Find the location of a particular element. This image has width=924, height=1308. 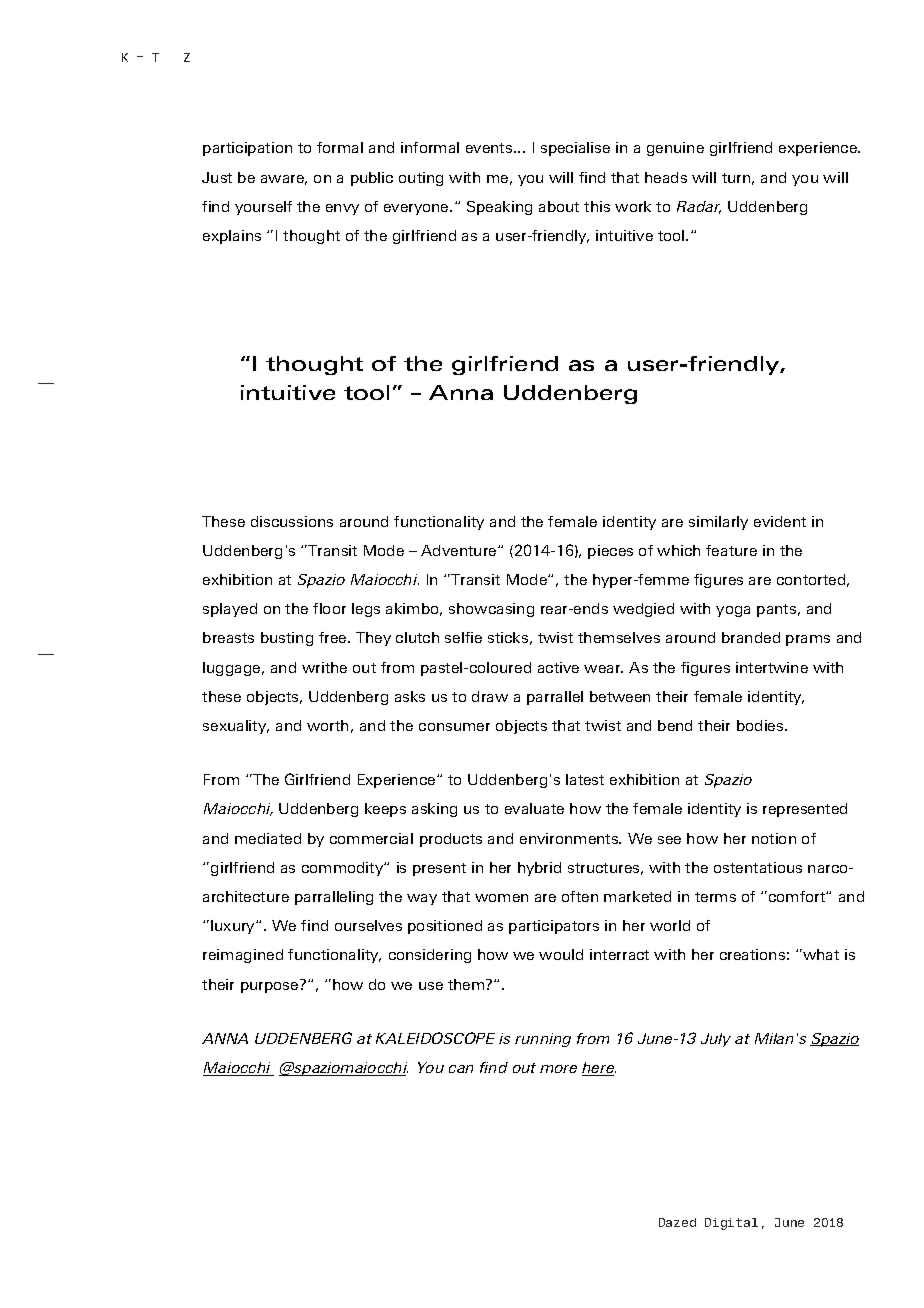

worth is located at coordinates (327, 725).
